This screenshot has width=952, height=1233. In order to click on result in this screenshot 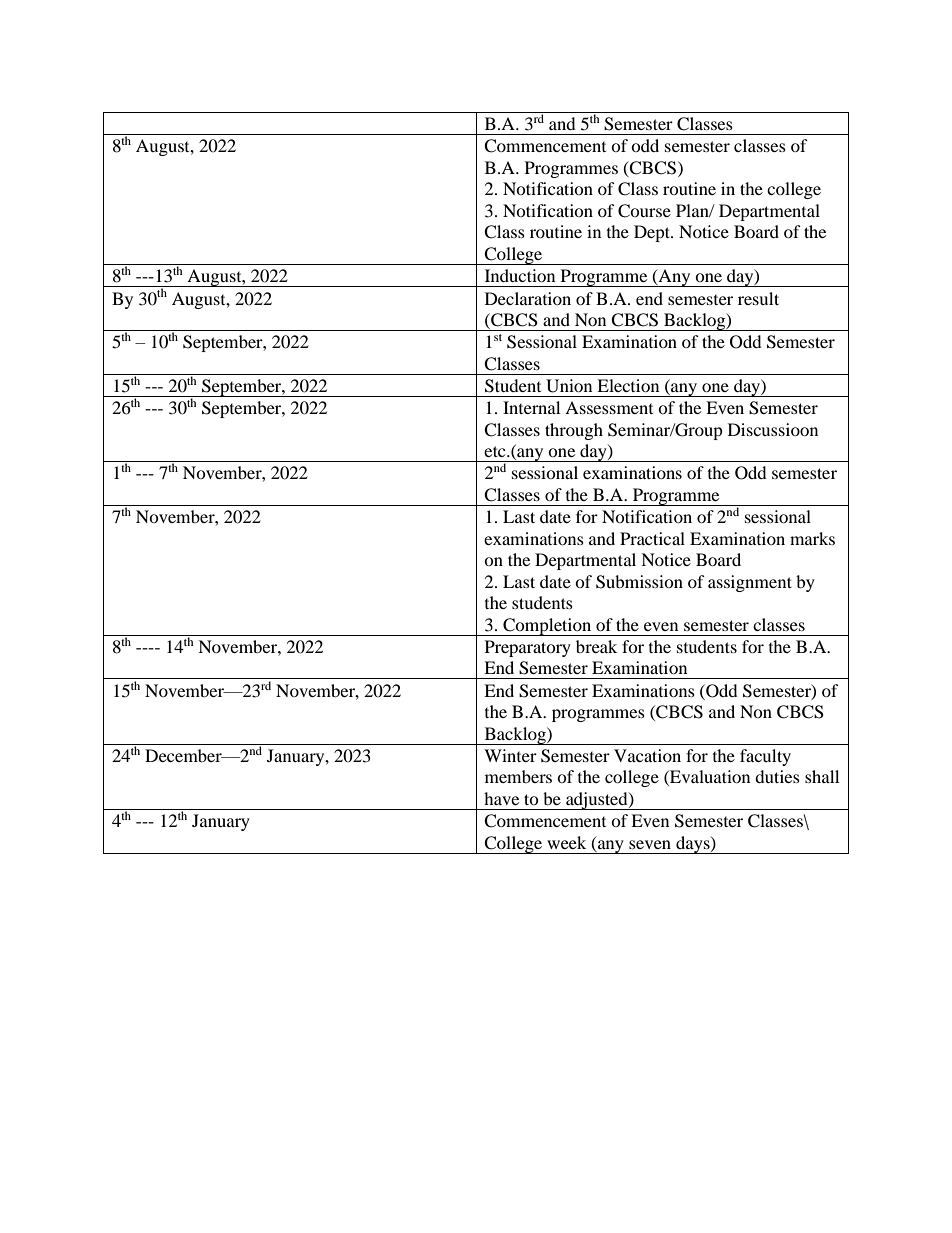, I will do `click(758, 298)`.
